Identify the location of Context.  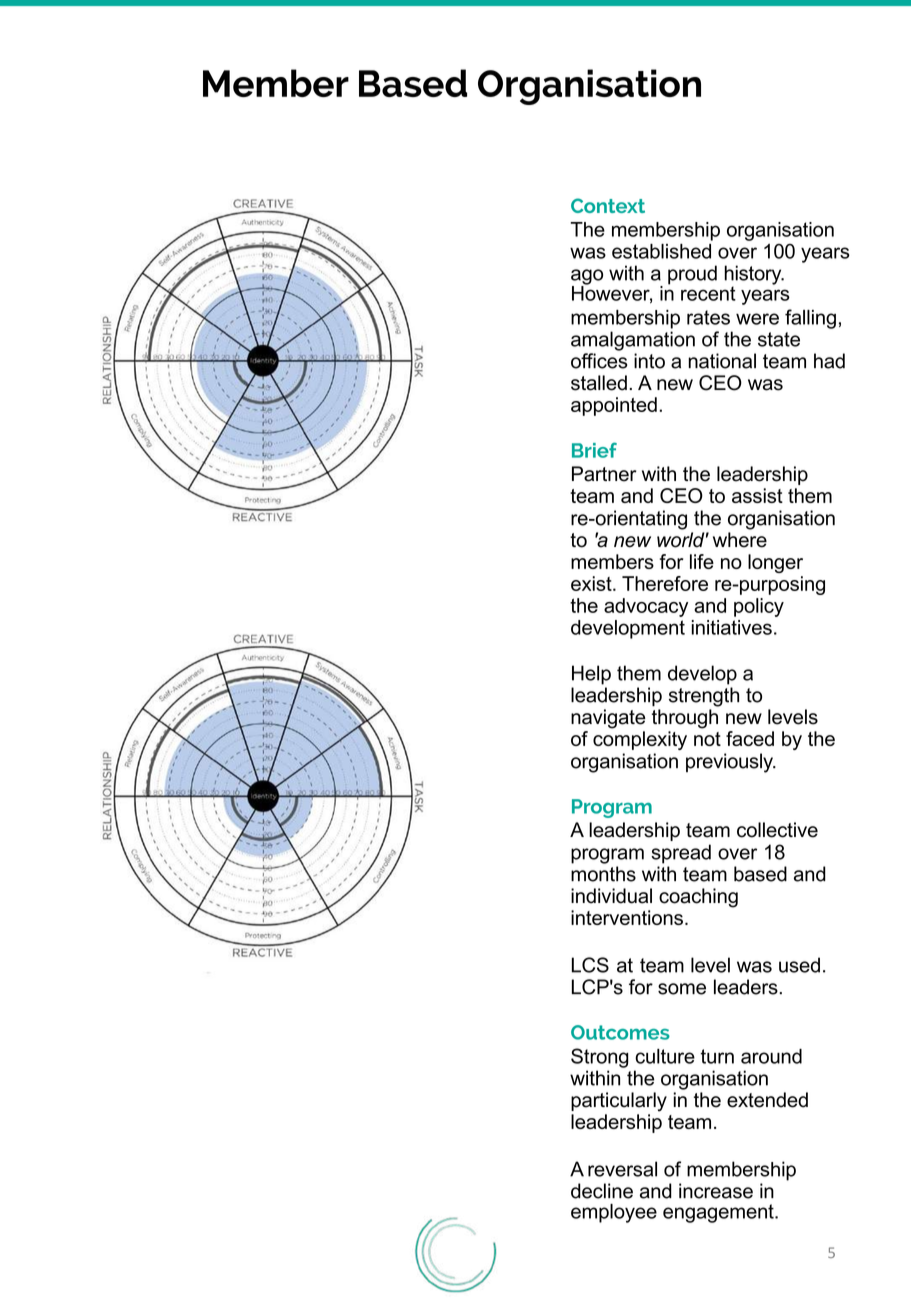
(608, 205).
